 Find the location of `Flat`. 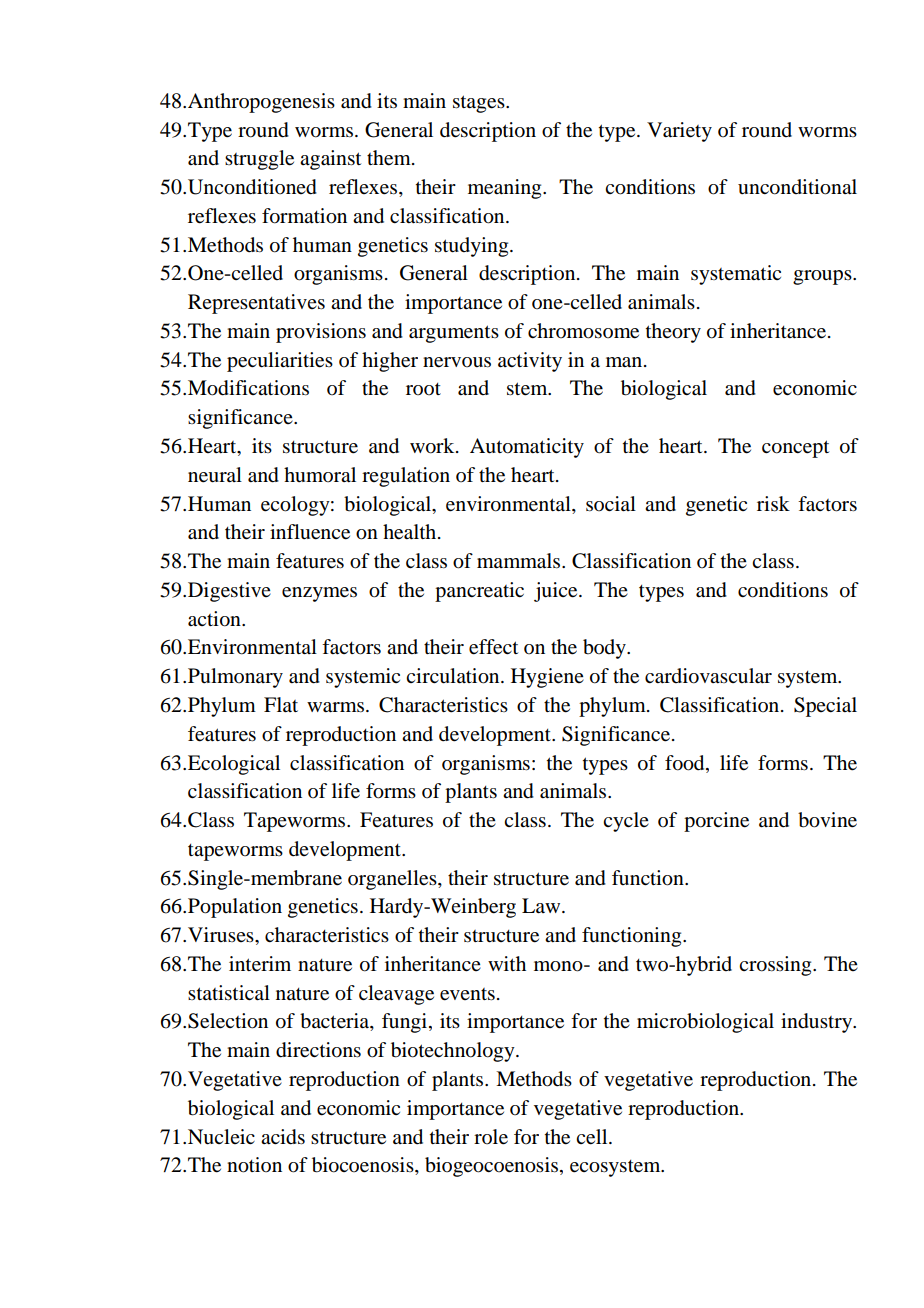

Flat is located at coordinates (281, 704).
